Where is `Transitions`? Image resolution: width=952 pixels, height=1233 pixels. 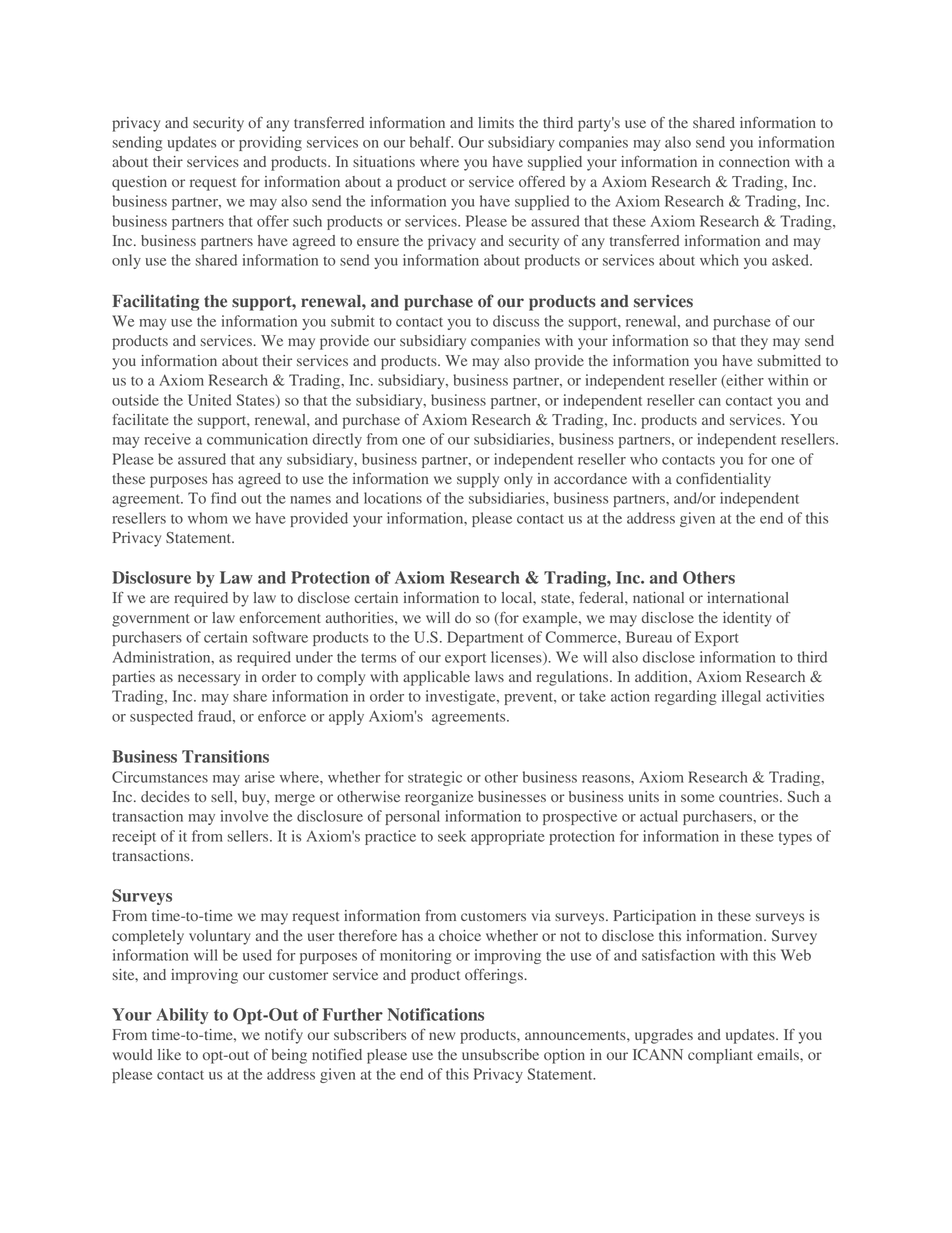
Transitions is located at coordinates (225, 756).
